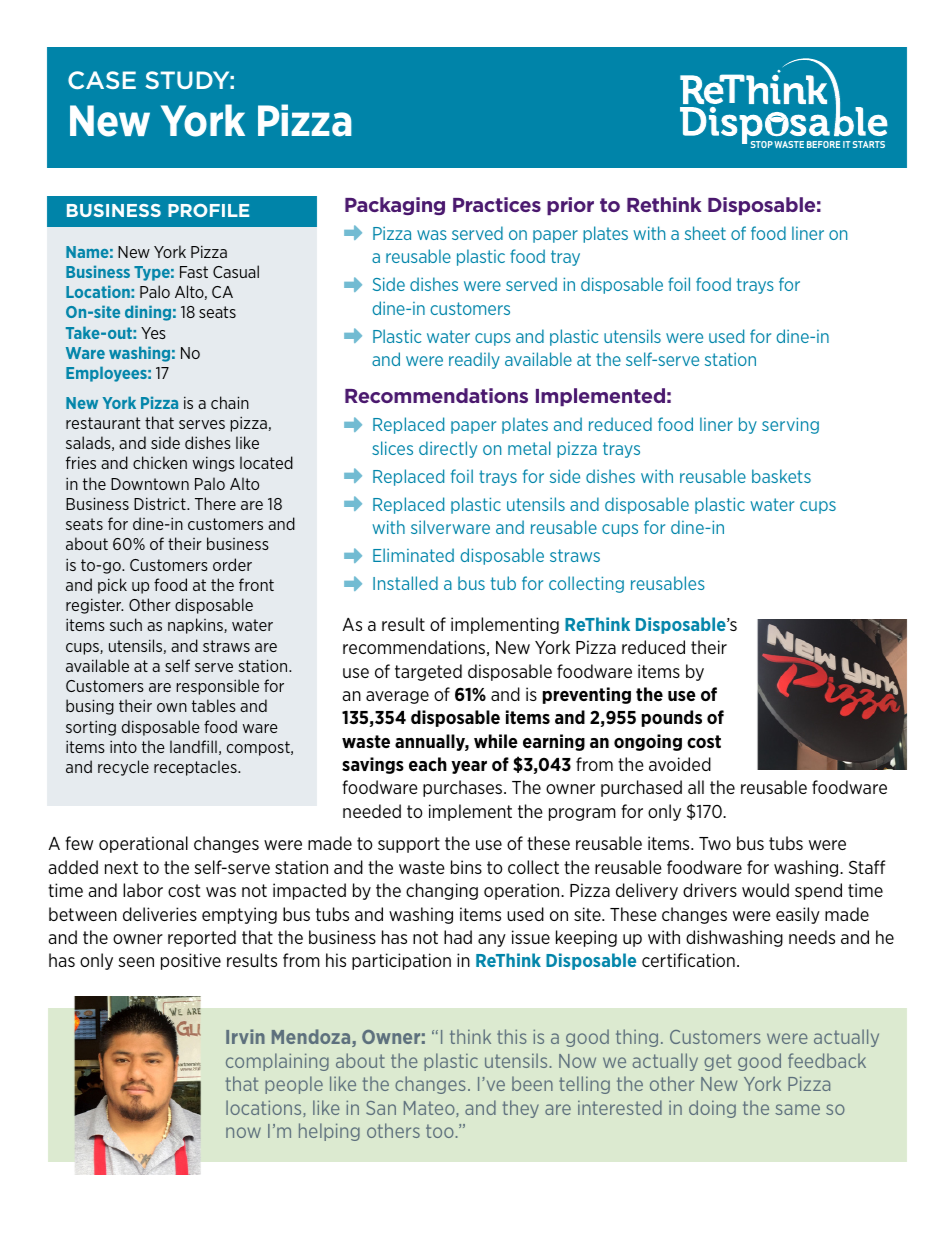 Image resolution: width=952 pixels, height=1233 pixels. I want to click on chicken, so click(160, 462).
